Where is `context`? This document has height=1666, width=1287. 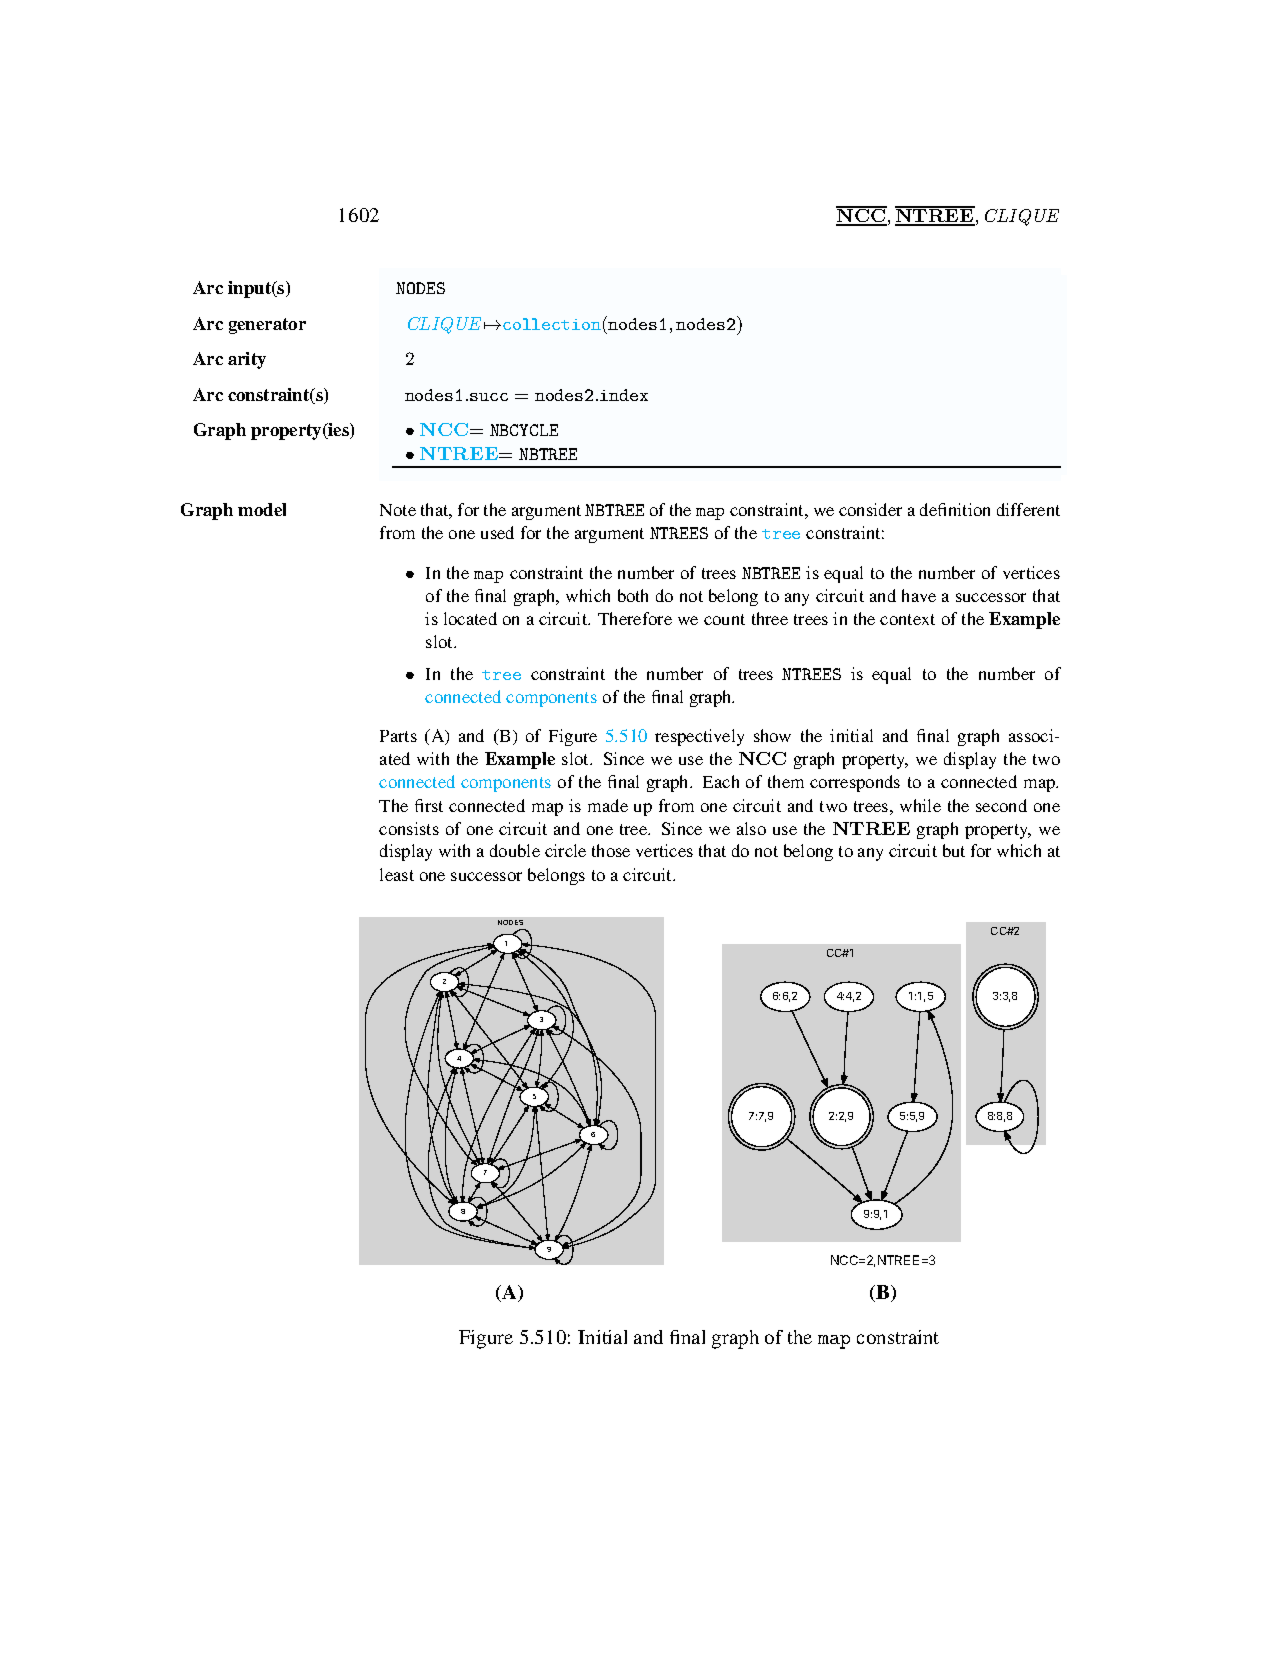 context is located at coordinates (907, 619).
